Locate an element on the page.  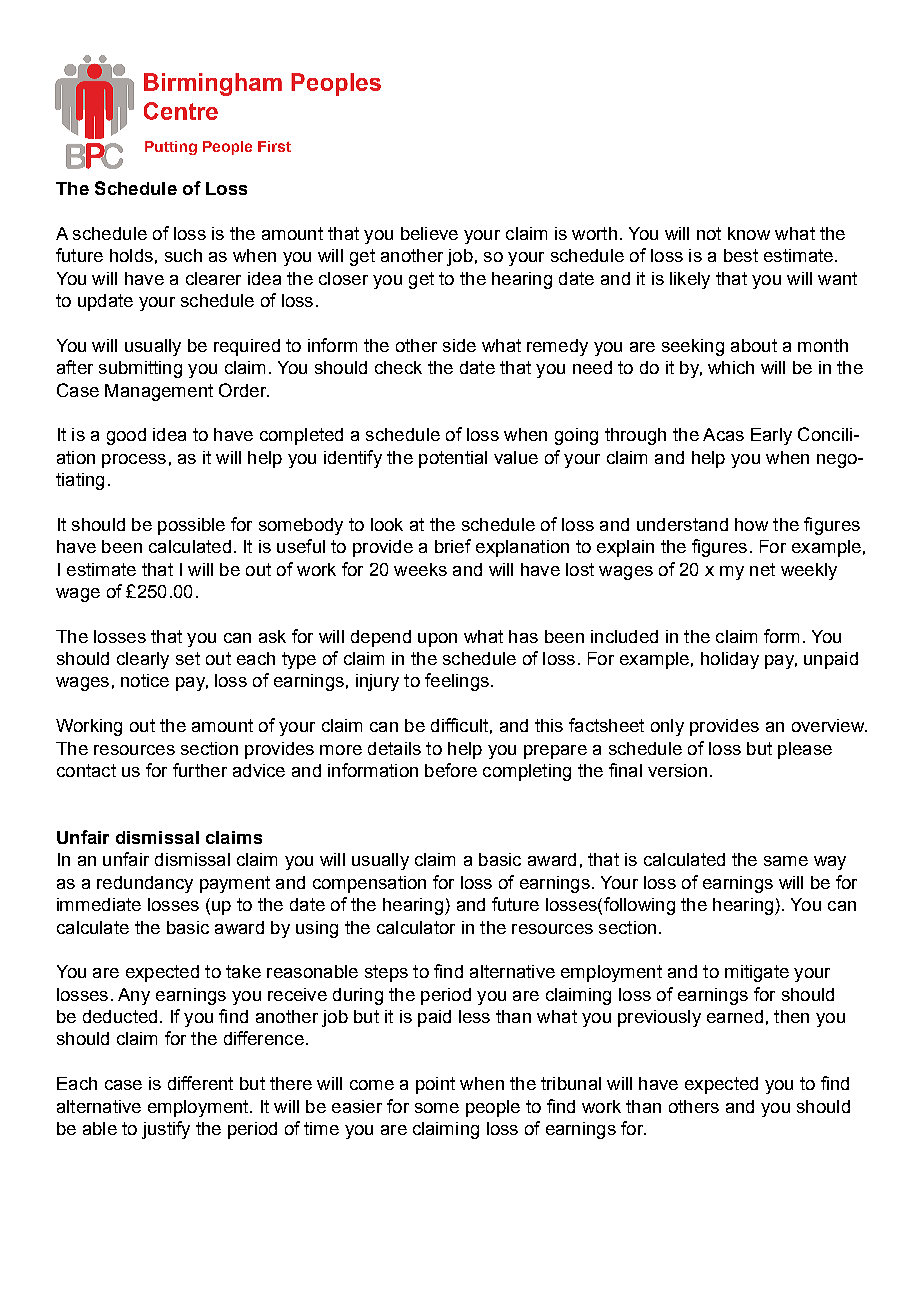
such is located at coordinates (183, 255).
